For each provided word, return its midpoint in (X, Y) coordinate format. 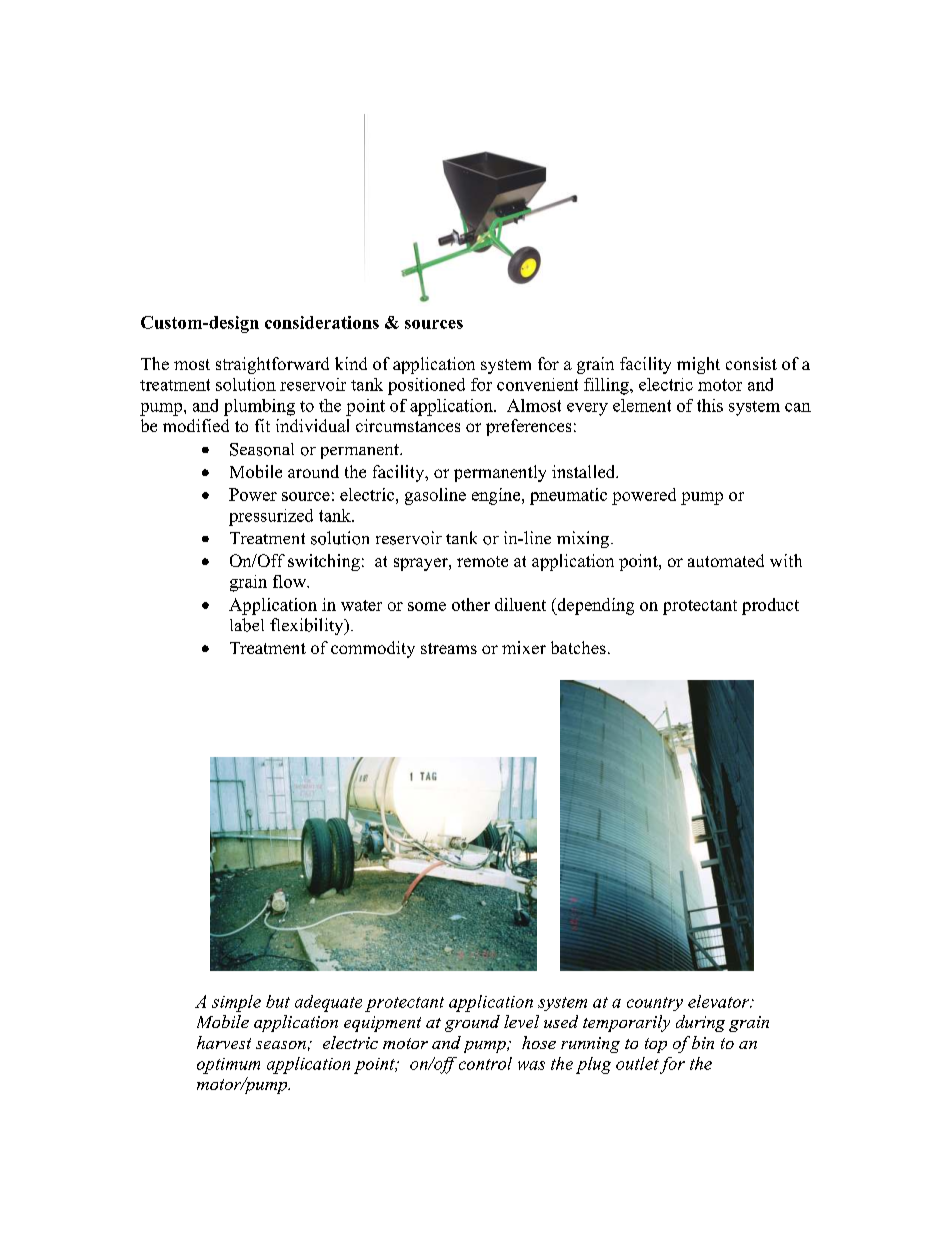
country (655, 1004)
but (278, 1001)
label (247, 625)
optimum (228, 1066)
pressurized (271, 517)
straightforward (272, 365)
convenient (537, 384)
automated (726, 560)
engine (497, 496)
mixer (524, 647)
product (770, 606)
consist (751, 363)
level (521, 1021)
